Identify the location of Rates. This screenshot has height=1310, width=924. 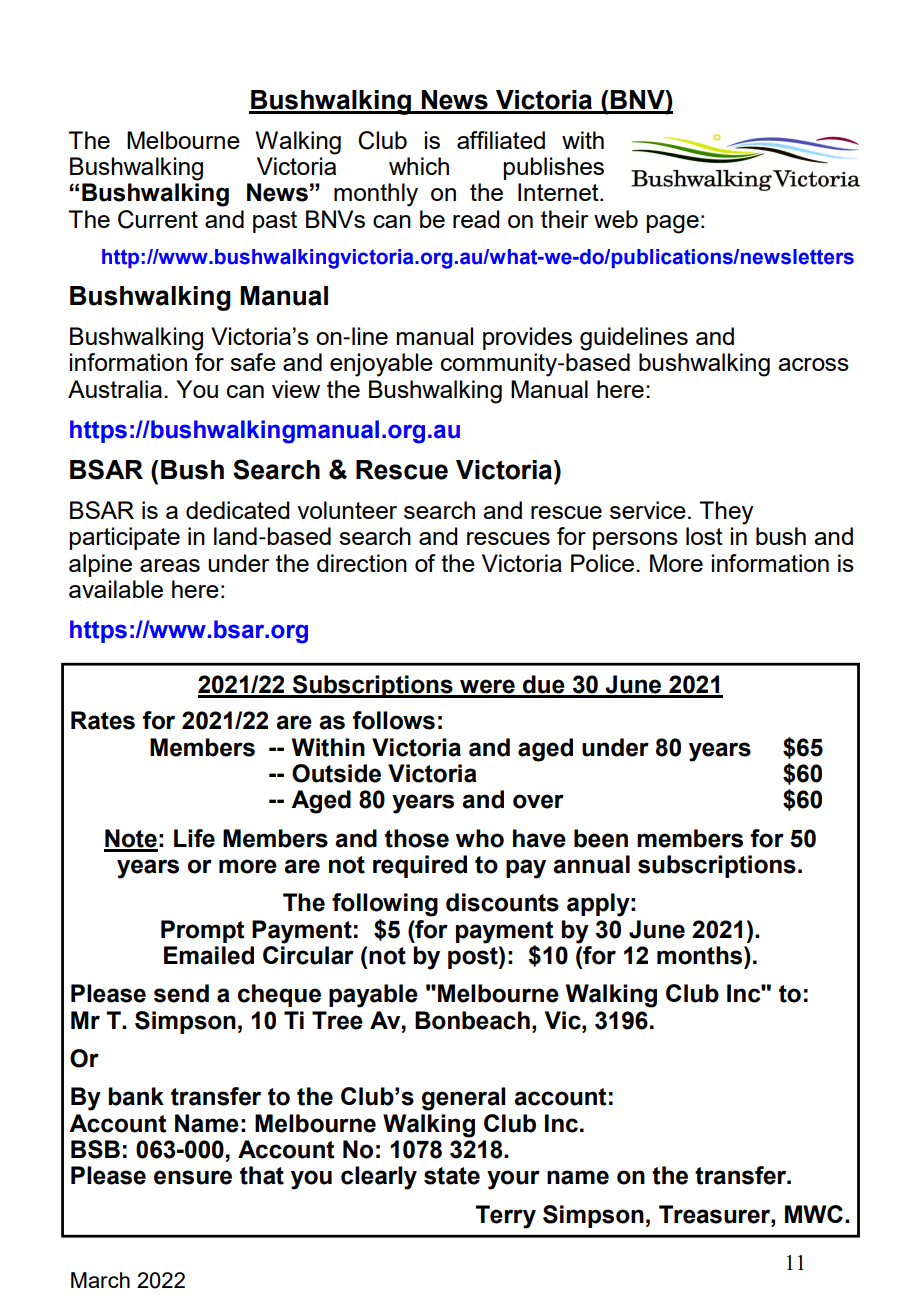
(103, 720).
